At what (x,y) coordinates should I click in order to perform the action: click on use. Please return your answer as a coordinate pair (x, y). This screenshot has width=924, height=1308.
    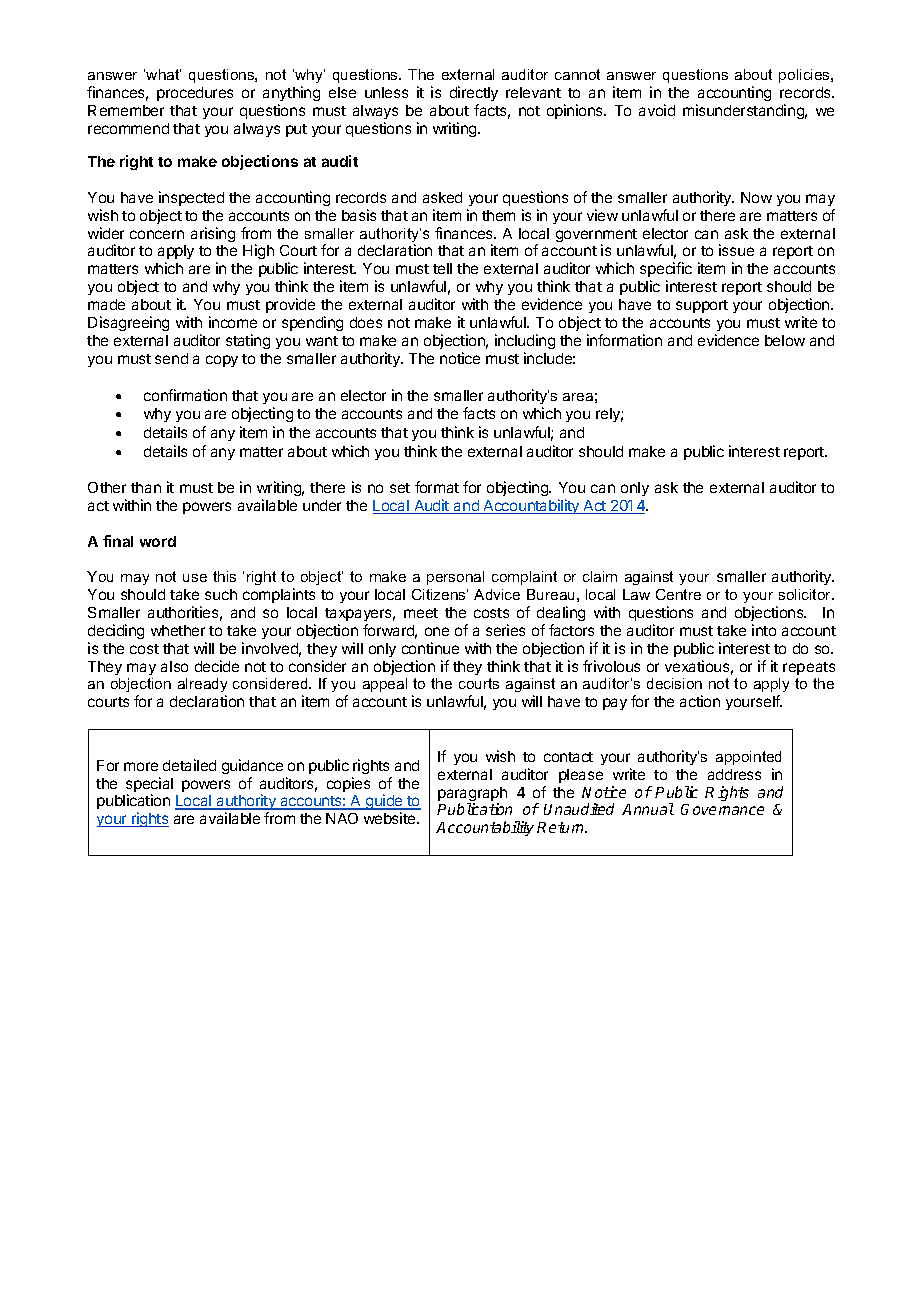
    Looking at the image, I should click on (195, 578).
